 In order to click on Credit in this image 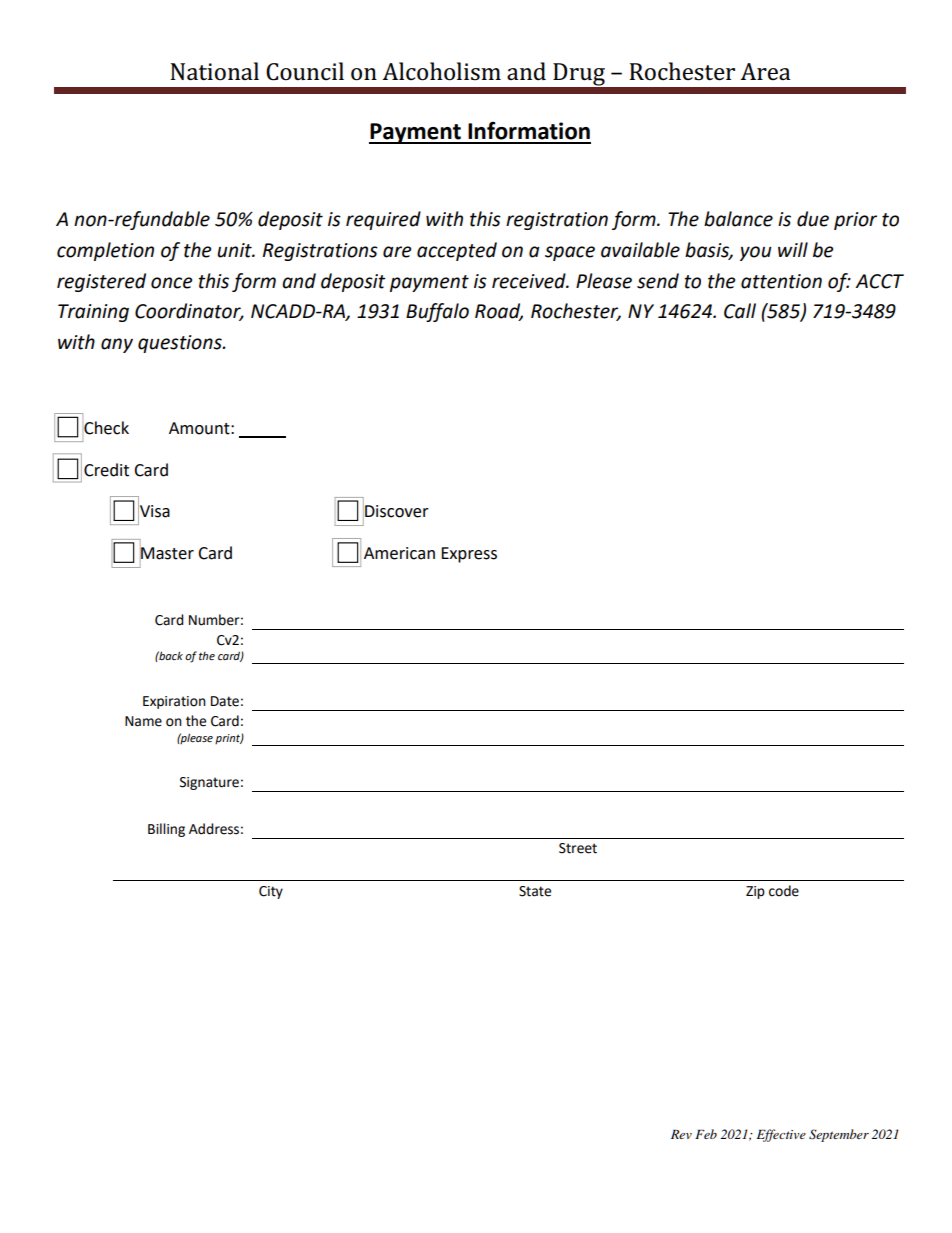, I will do `click(106, 470)`.
